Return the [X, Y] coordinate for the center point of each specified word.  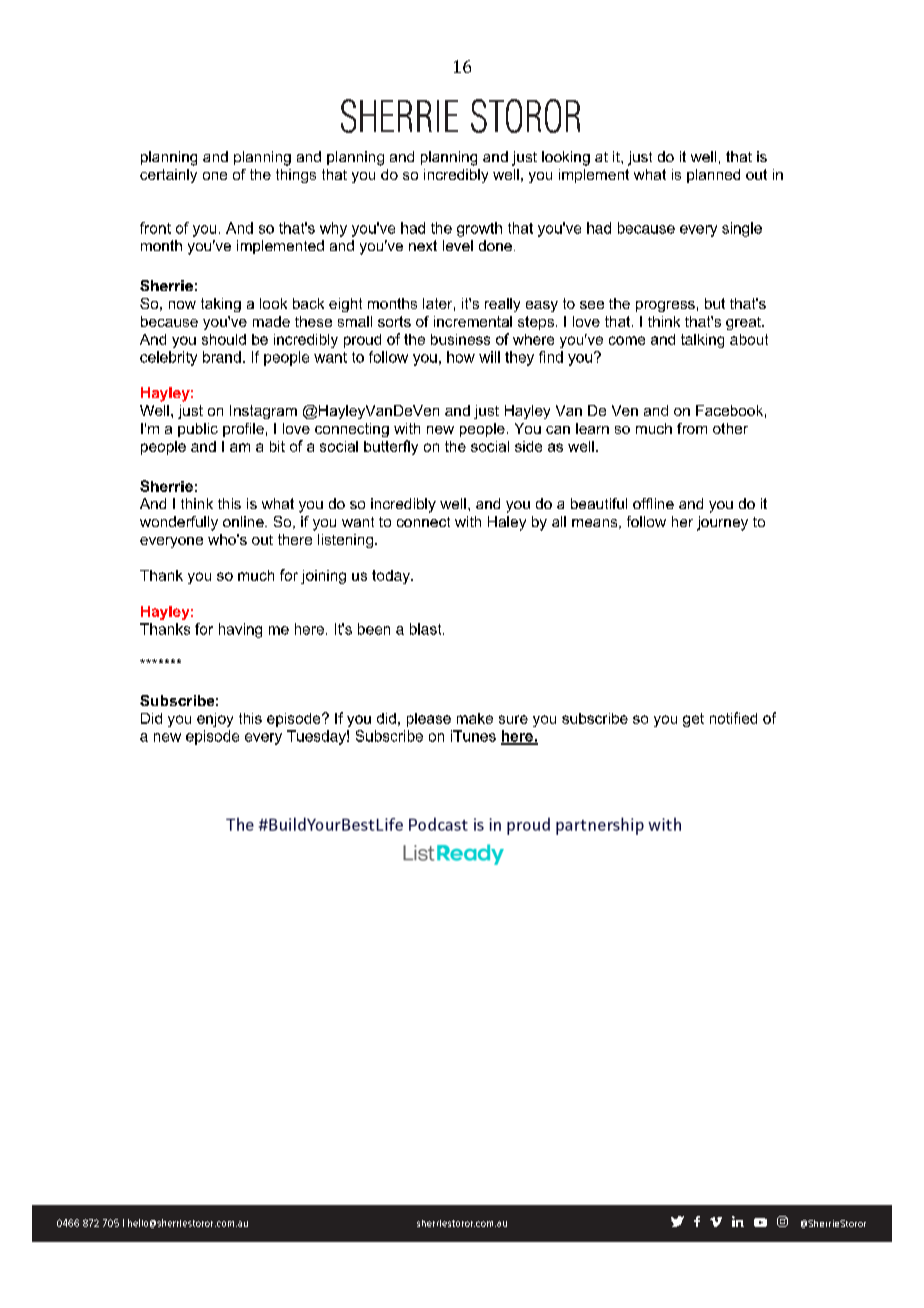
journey [722, 523]
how [461, 357]
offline [653, 503]
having [240, 630]
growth [479, 229]
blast [427, 629]
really [502, 305]
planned [713, 176]
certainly [168, 176]
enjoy [215, 720]
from [692, 428]
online [244, 521]
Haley [507, 523]
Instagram [263, 412]
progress [665, 306]
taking [221, 305]
